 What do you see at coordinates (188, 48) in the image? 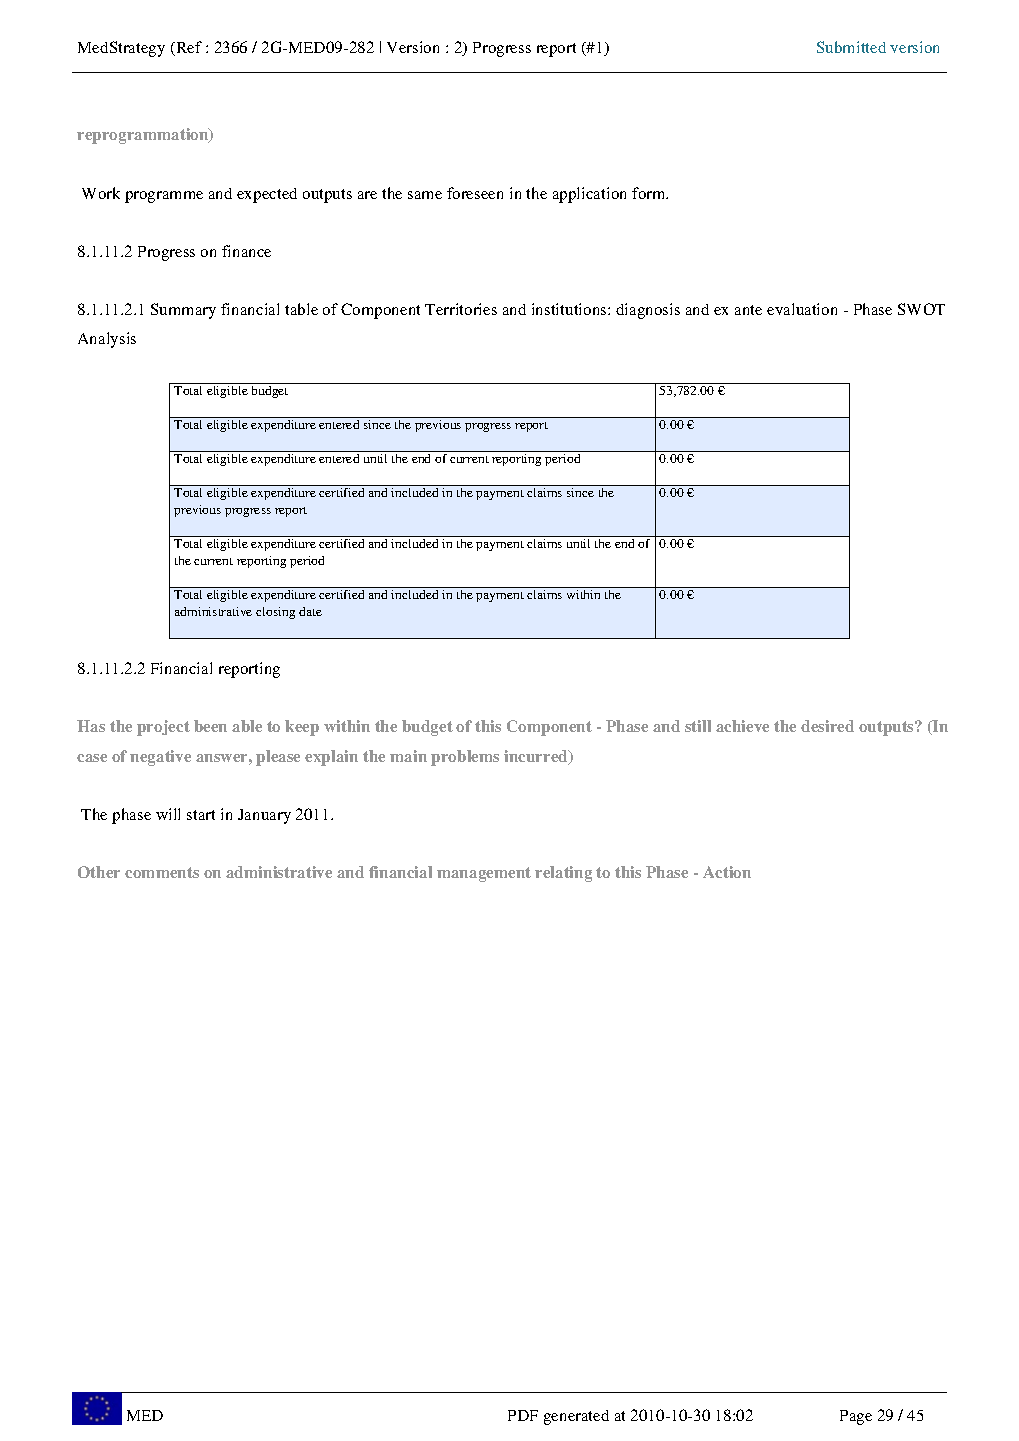
I see `Ref` at bounding box center [188, 48].
